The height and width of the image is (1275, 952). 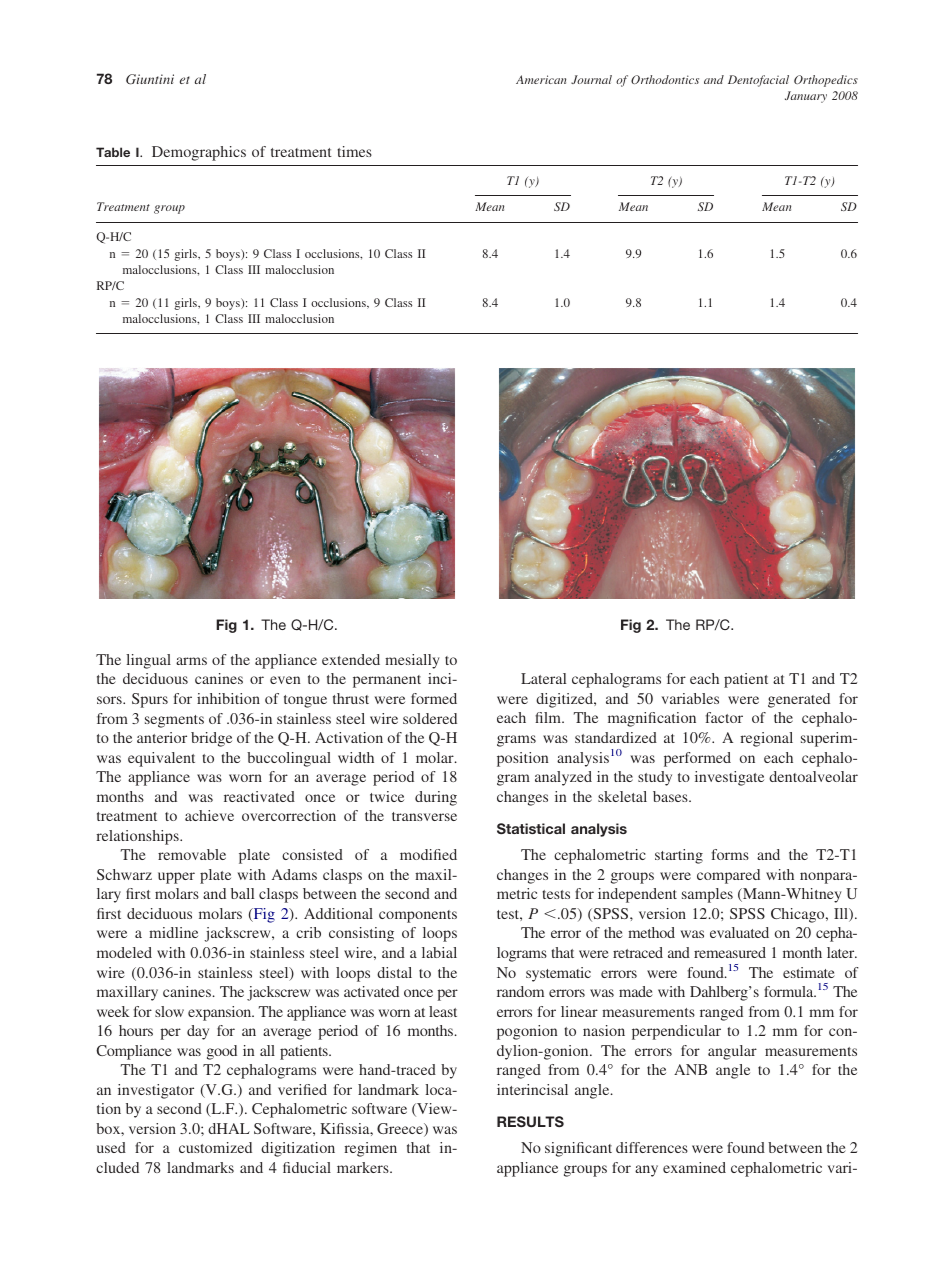 What do you see at coordinates (199, 153) in the image?
I see `Demographics` at bounding box center [199, 153].
